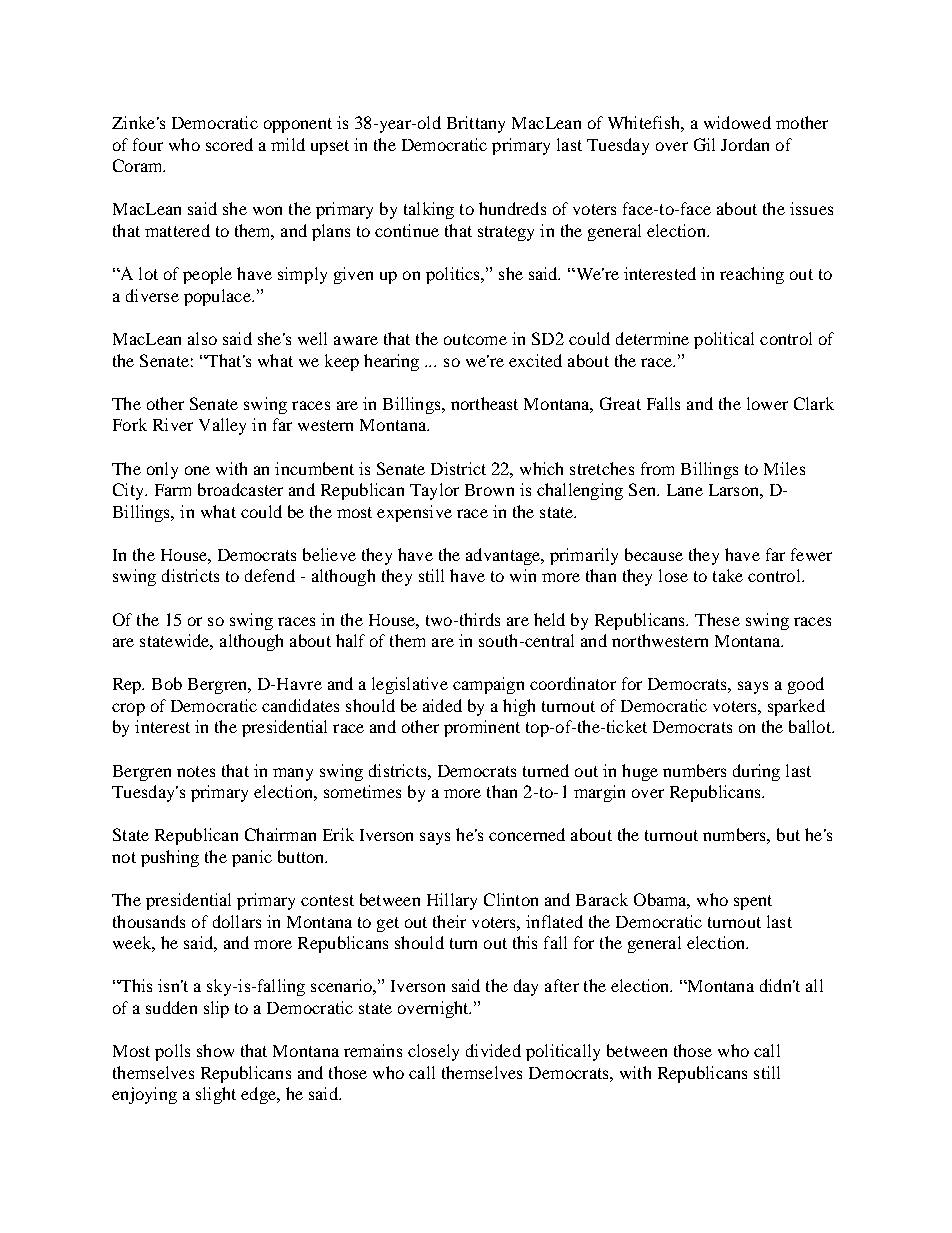  Describe the element at coordinates (270, 575) in the page. I see `defend` at that location.
